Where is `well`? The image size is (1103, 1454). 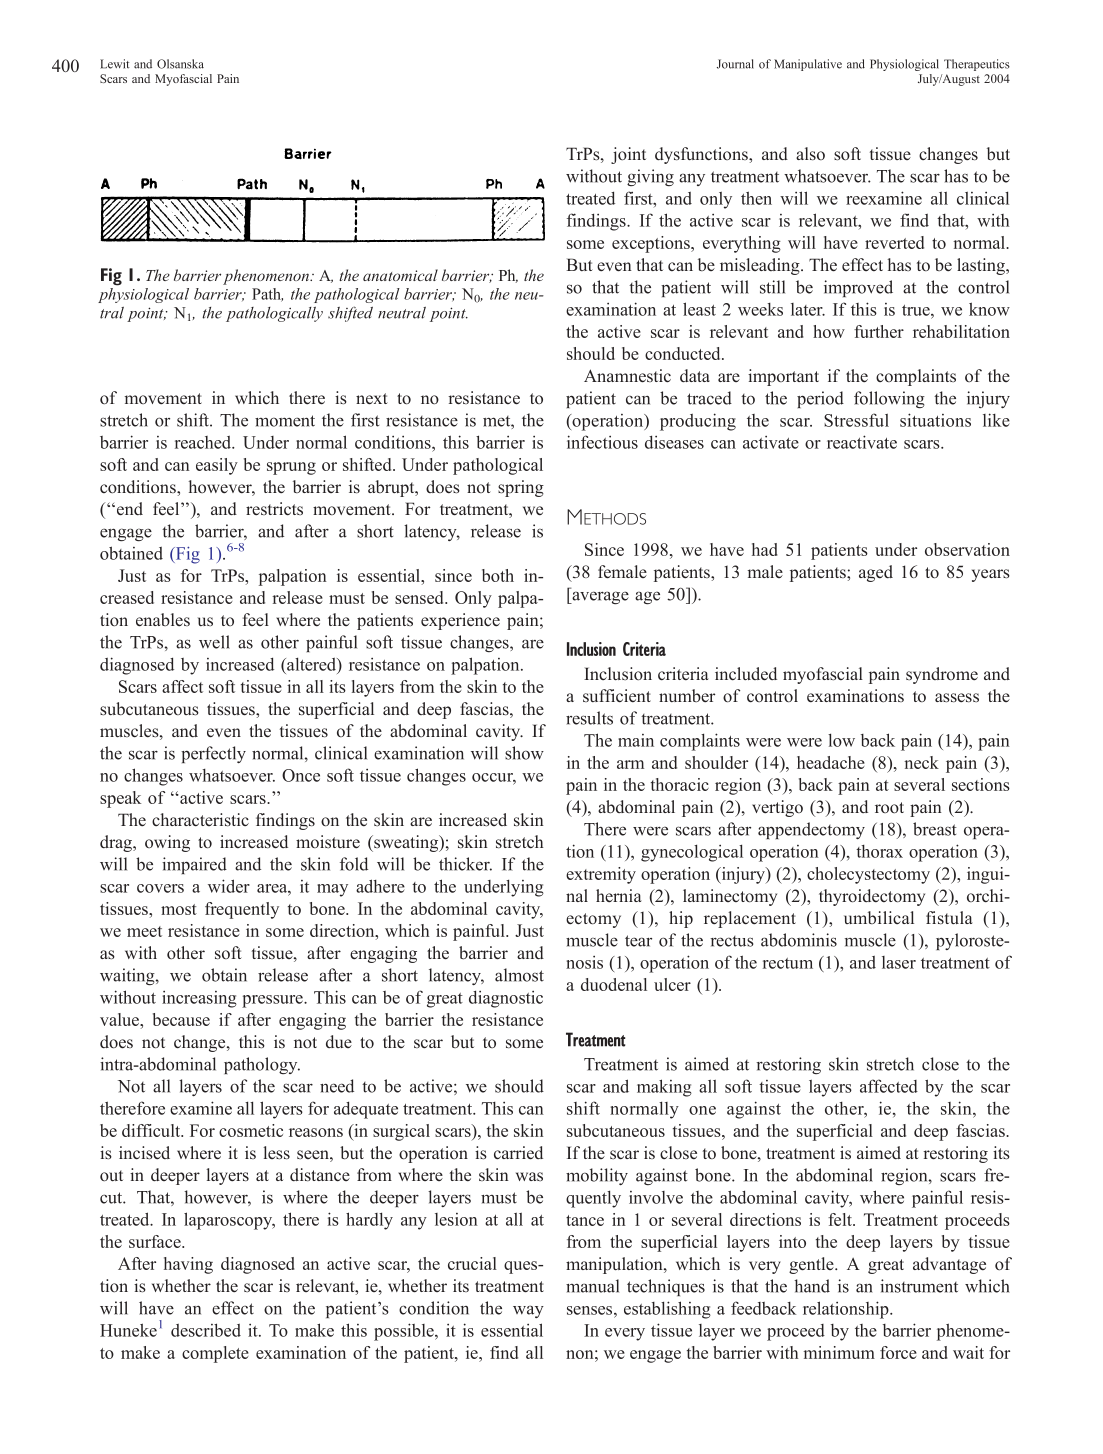 well is located at coordinates (214, 642).
